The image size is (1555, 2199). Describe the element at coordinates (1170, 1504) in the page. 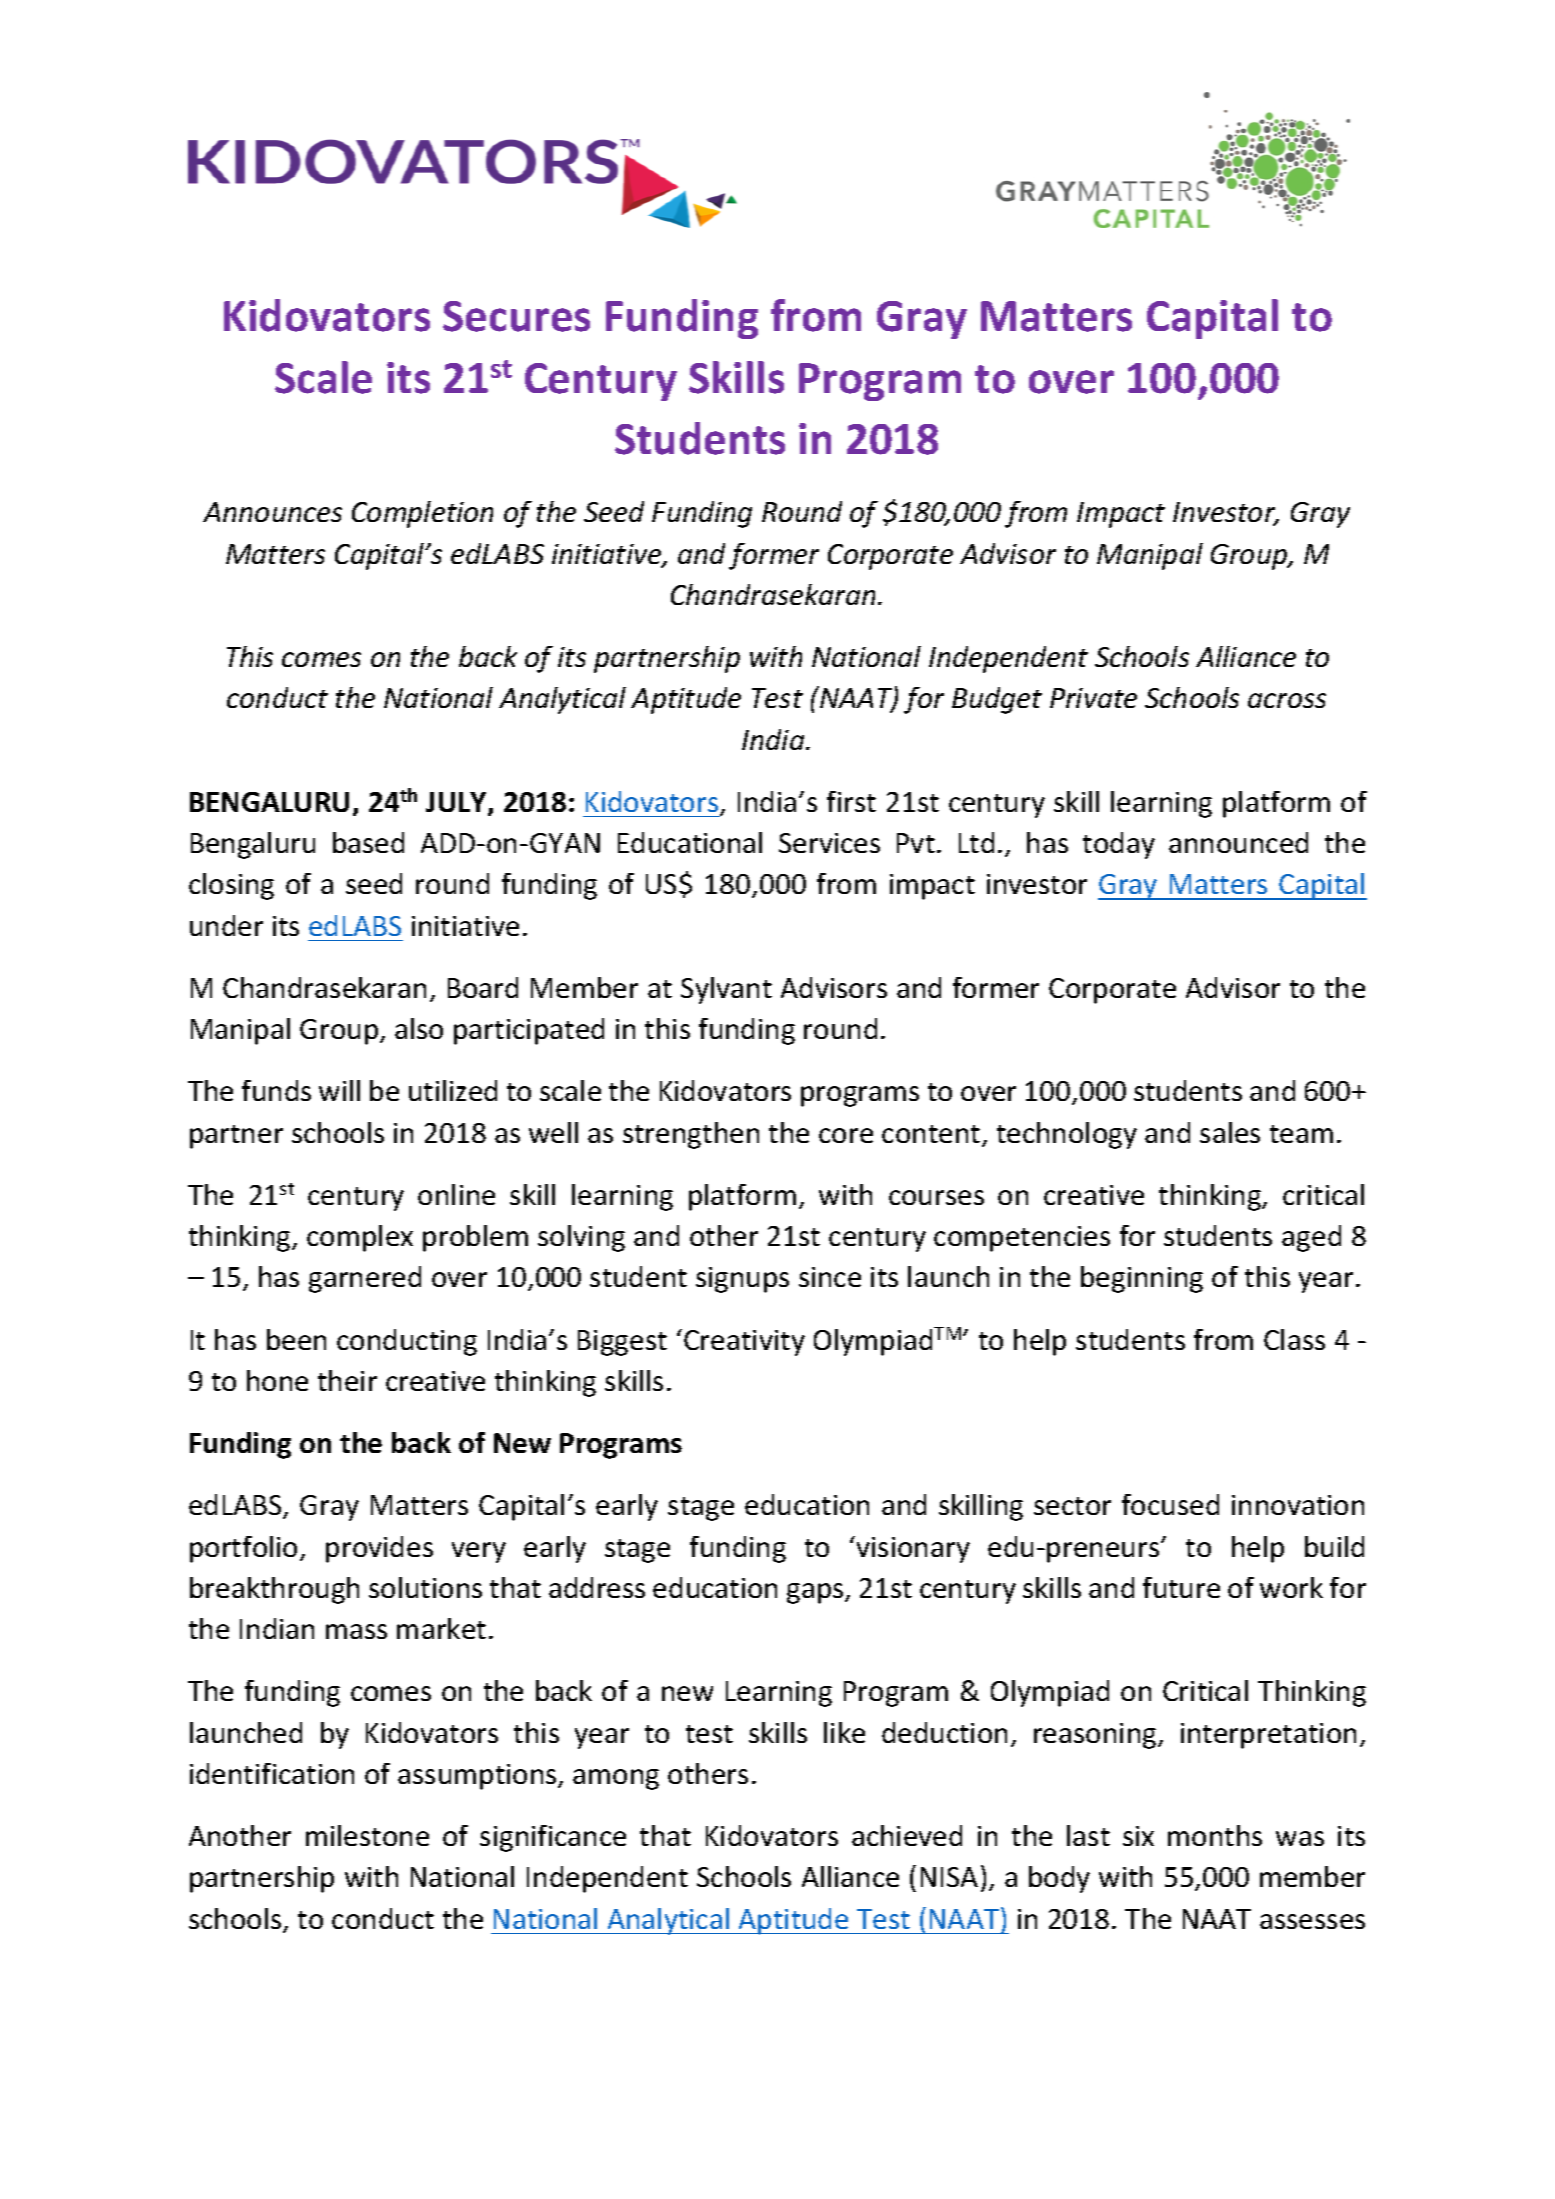

I see `focused` at that location.
